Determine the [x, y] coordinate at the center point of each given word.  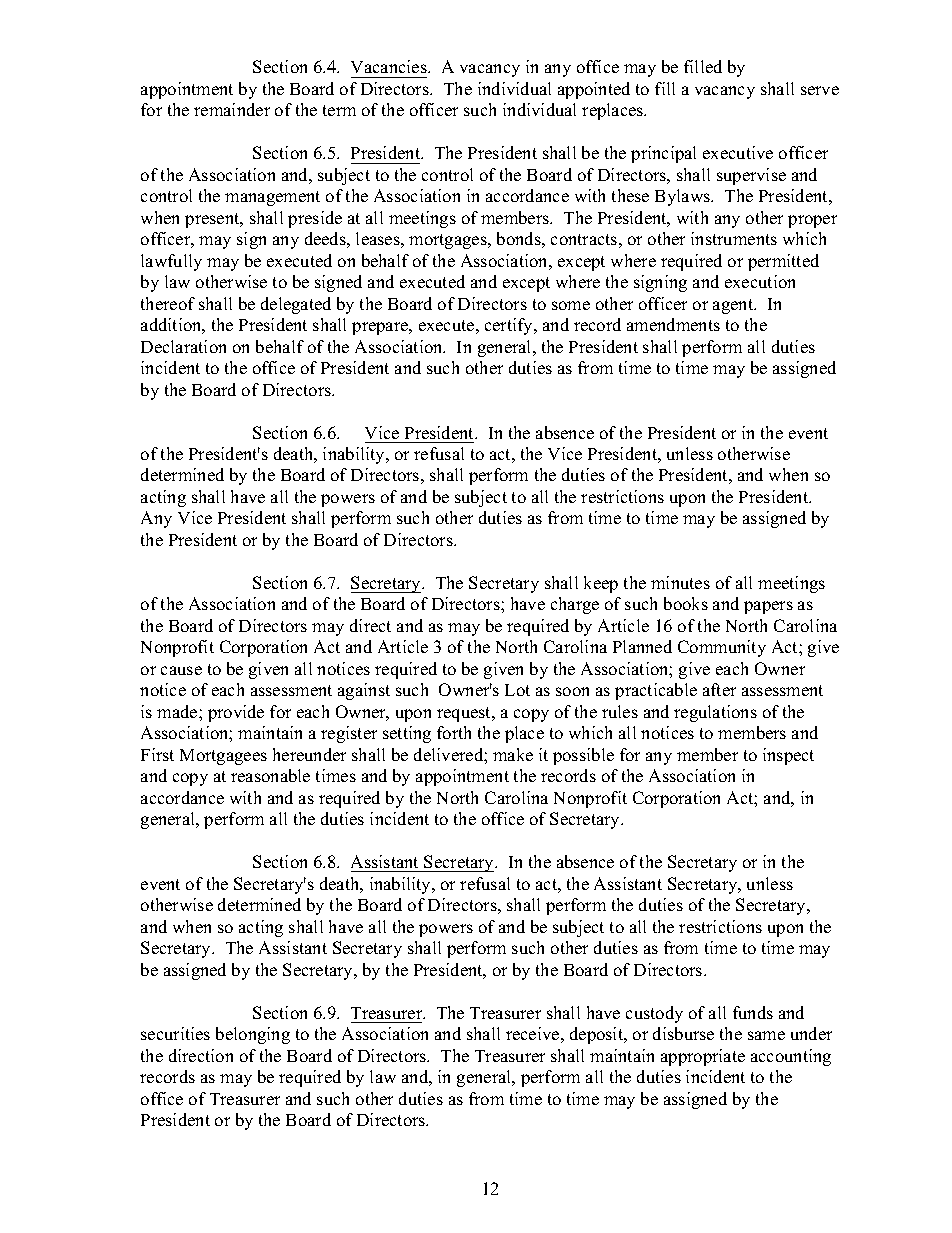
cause [181, 670]
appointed [594, 90]
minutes [680, 582]
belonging [253, 1035]
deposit [598, 1035]
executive [738, 152]
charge [575, 605]
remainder [232, 109]
